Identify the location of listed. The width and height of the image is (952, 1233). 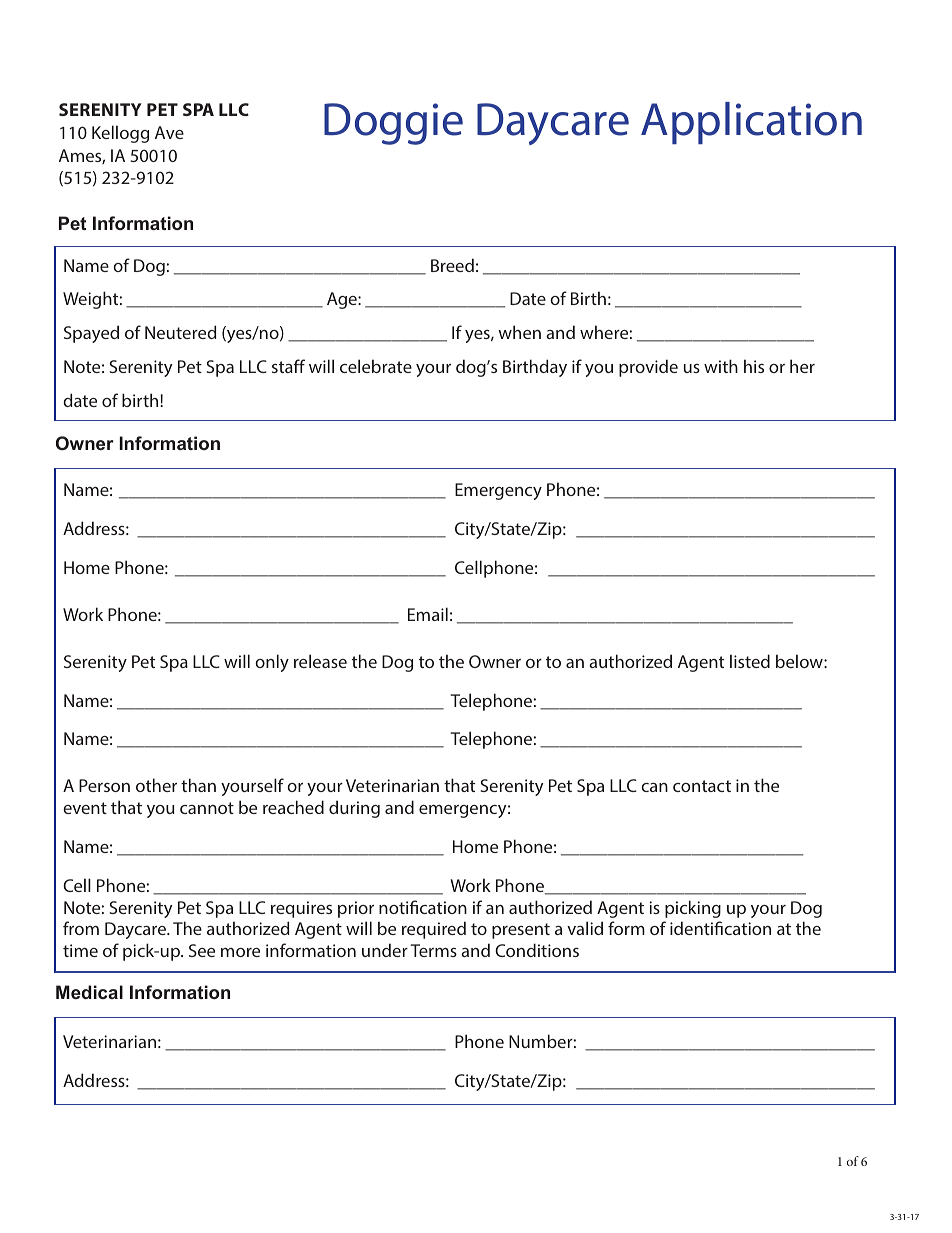
(750, 661).
